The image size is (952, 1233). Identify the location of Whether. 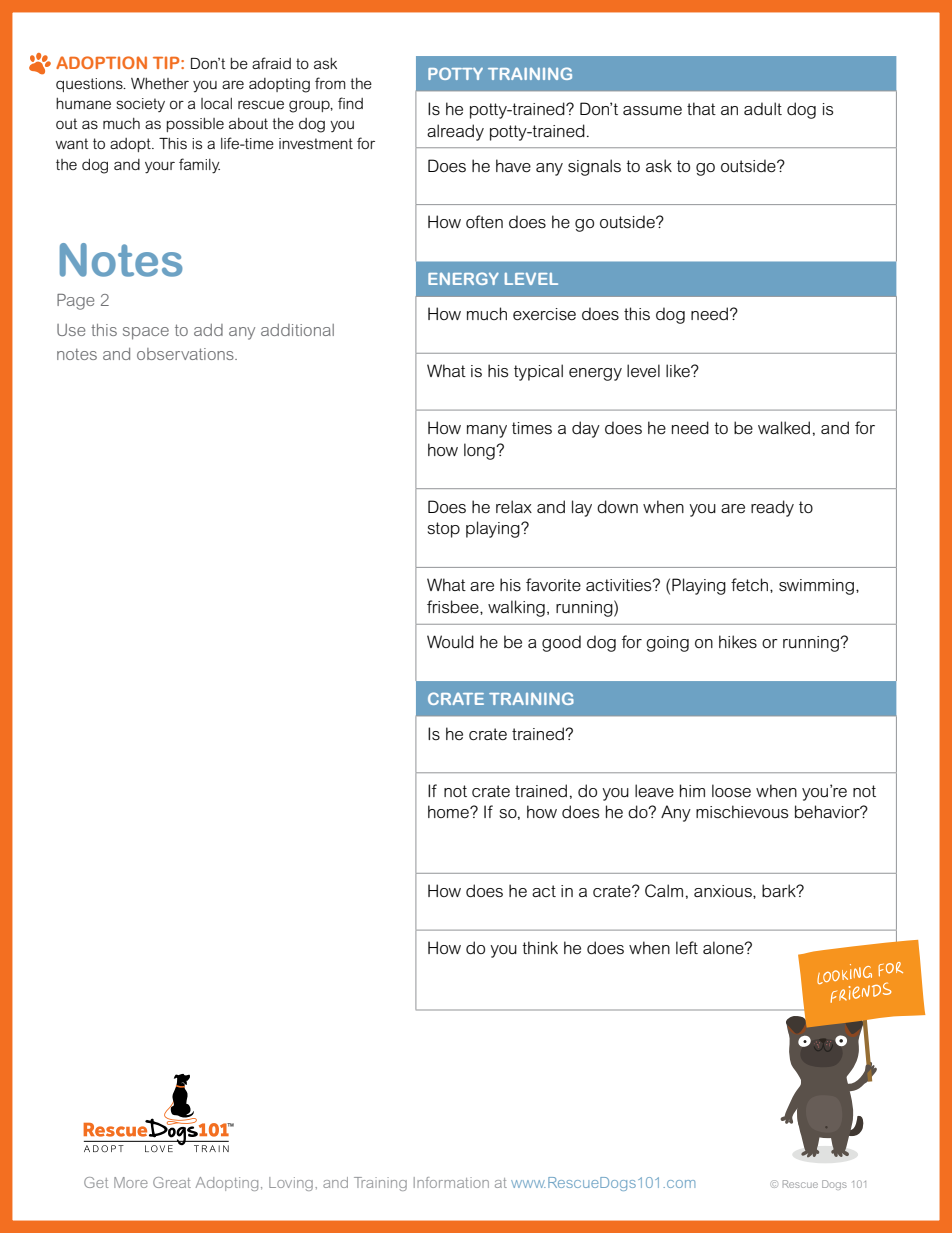
(160, 83).
